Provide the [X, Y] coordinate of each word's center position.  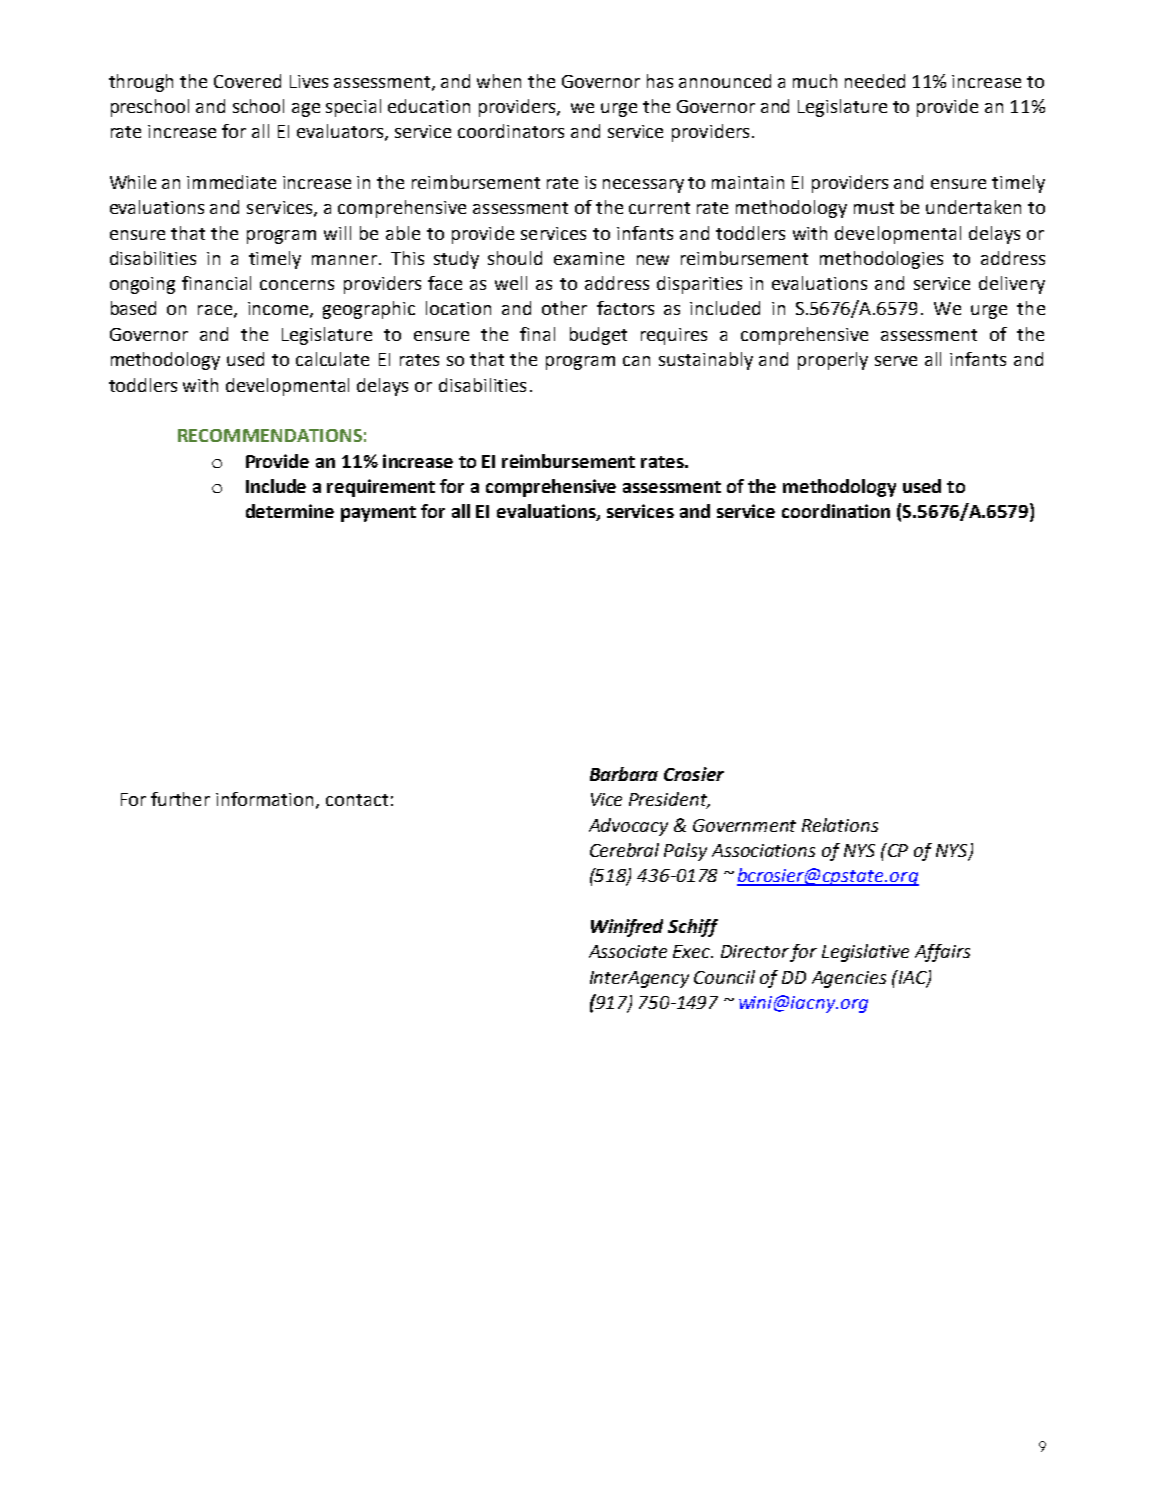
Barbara [624, 774]
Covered [247, 81]
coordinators [511, 131]
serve [896, 361]
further [180, 799]
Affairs [942, 953]
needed [875, 81]
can [636, 361]
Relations [840, 825]
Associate [628, 951]
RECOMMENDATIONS [270, 435]
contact [357, 800]
